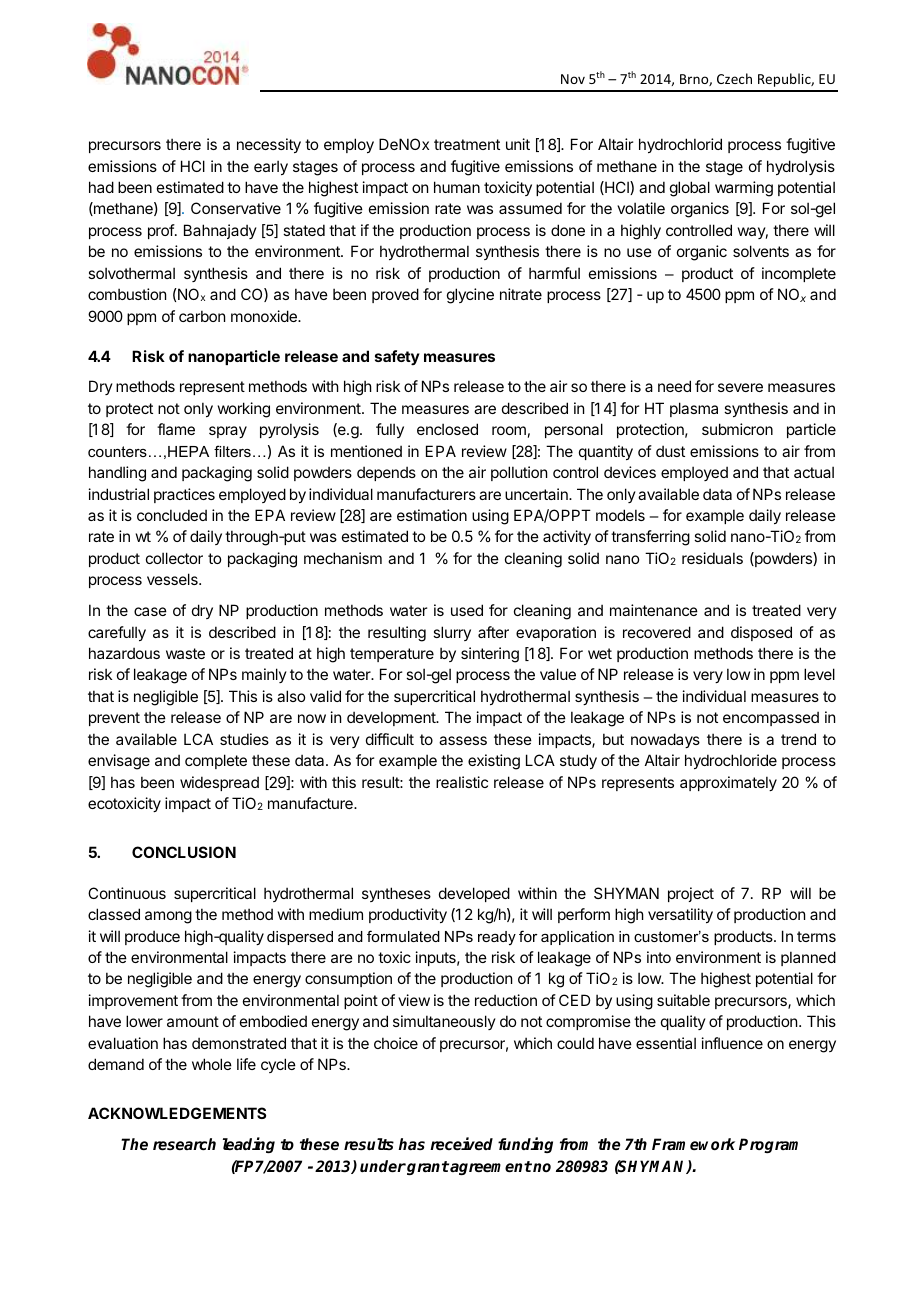 This screenshot has height=1308, width=924. What do you see at coordinates (168, 917) in the screenshot?
I see `among` at bounding box center [168, 917].
